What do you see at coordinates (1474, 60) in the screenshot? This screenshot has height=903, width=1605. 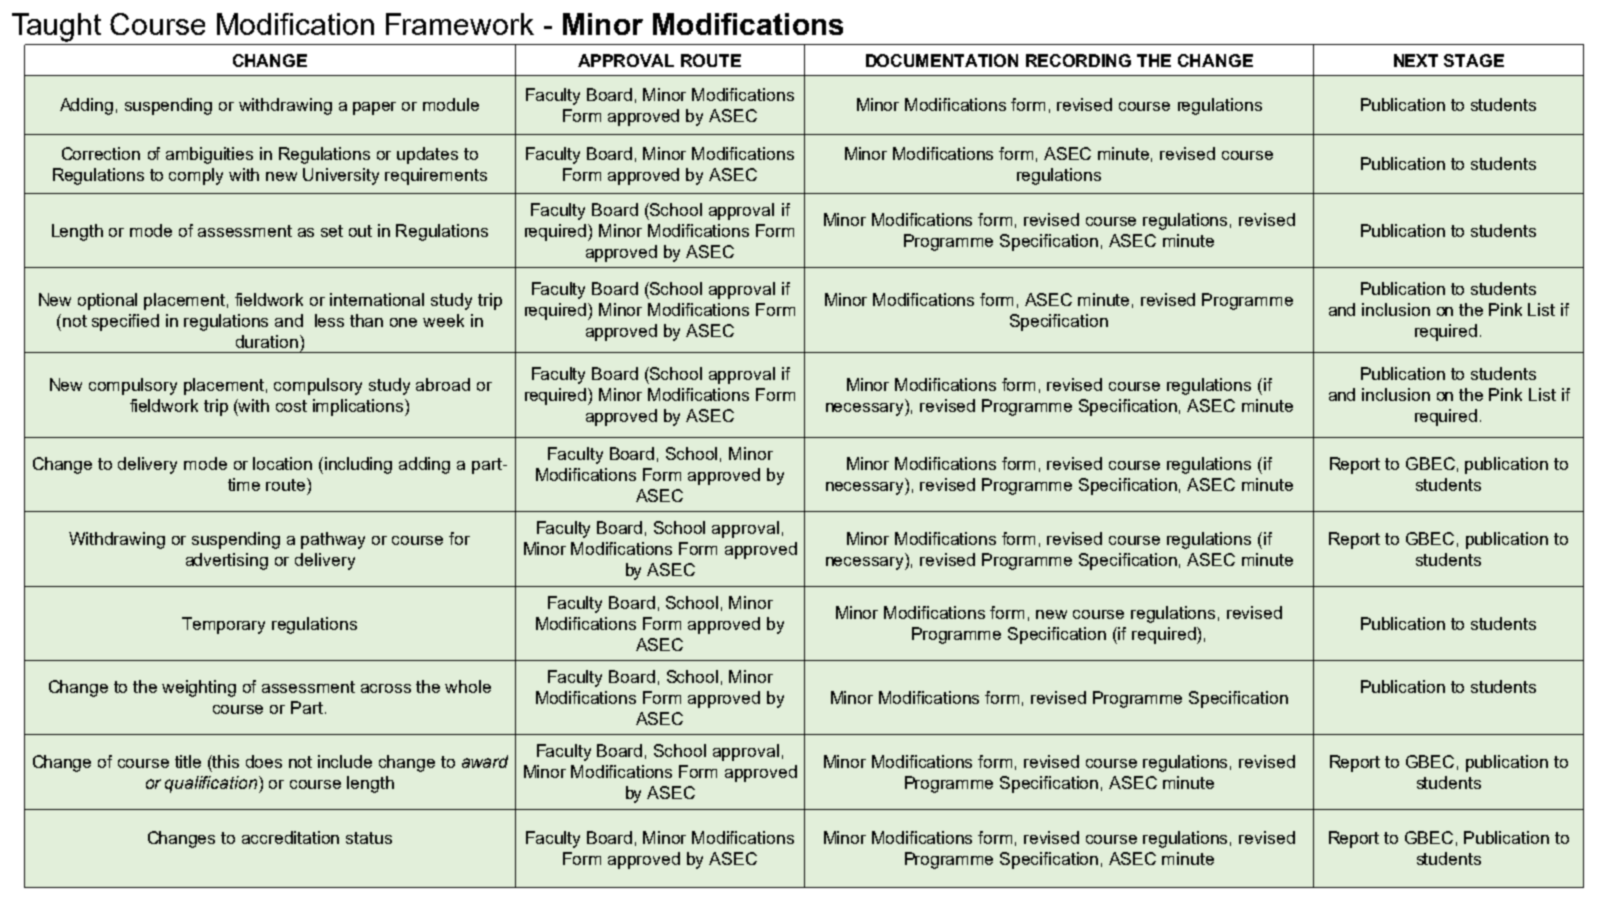 I see `STAGE` at bounding box center [1474, 60].
